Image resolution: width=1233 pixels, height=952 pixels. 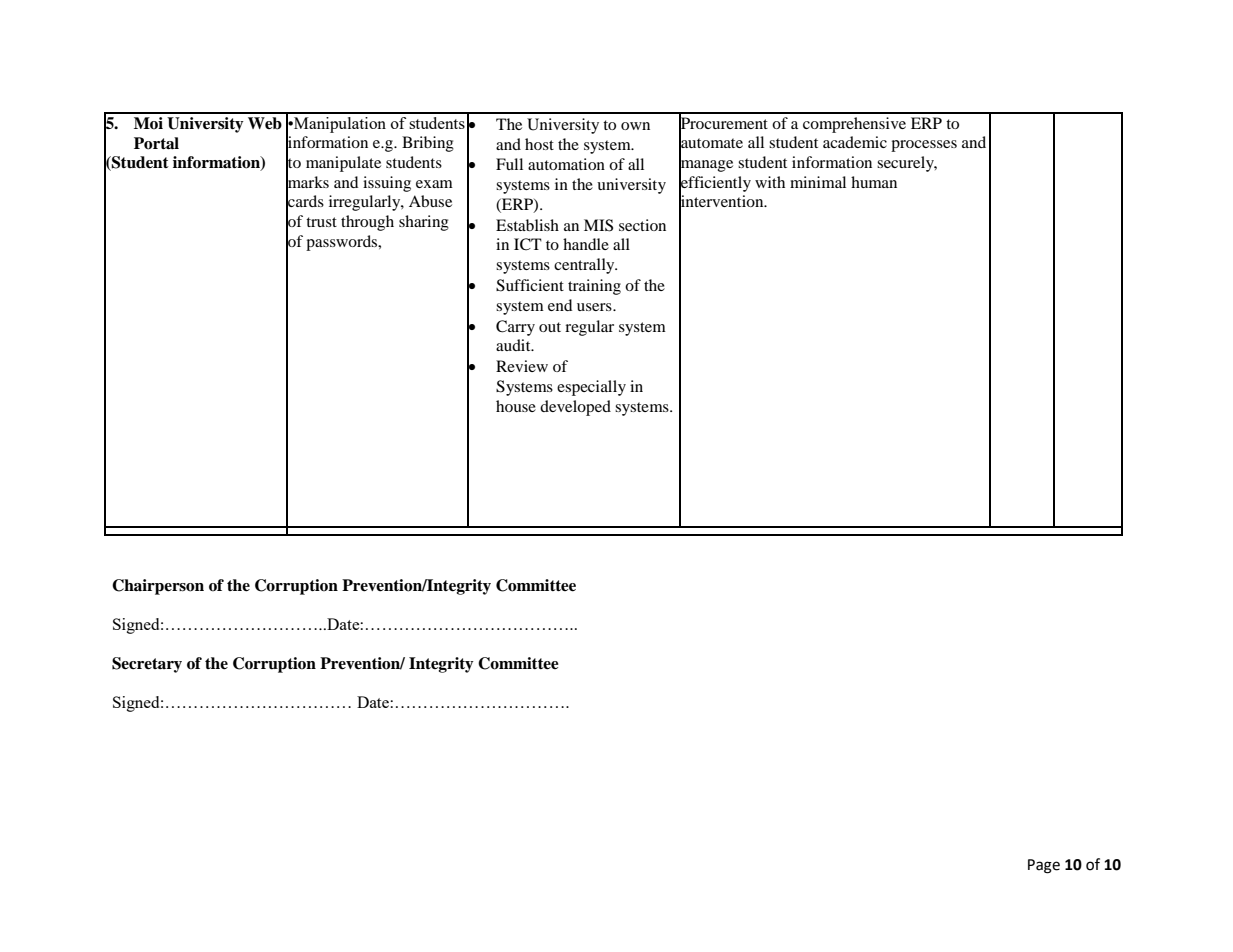 I want to click on developed, so click(x=575, y=408).
